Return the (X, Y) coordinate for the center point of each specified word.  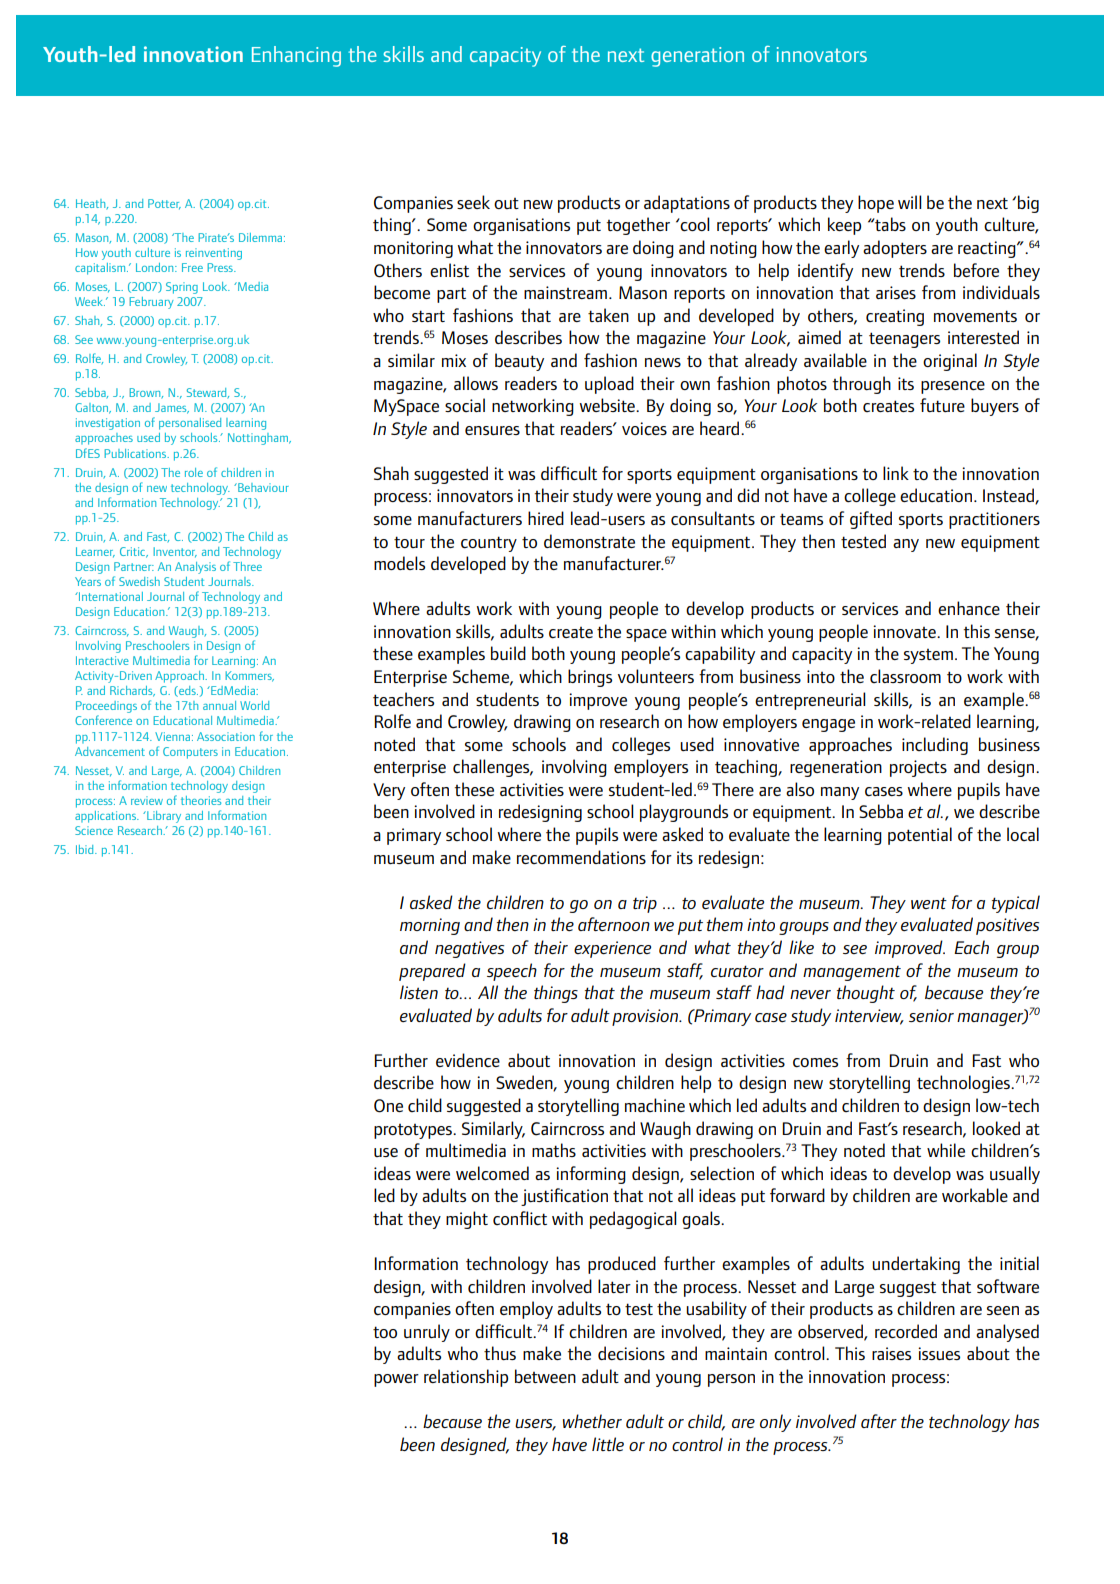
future (942, 405)
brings (590, 678)
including (935, 746)
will (910, 202)
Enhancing (296, 56)
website (608, 405)
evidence (468, 1060)
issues (939, 1353)
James (172, 408)
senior (931, 1015)
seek (473, 202)
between (545, 1376)
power (396, 1380)
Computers (190, 753)
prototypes (414, 1131)
